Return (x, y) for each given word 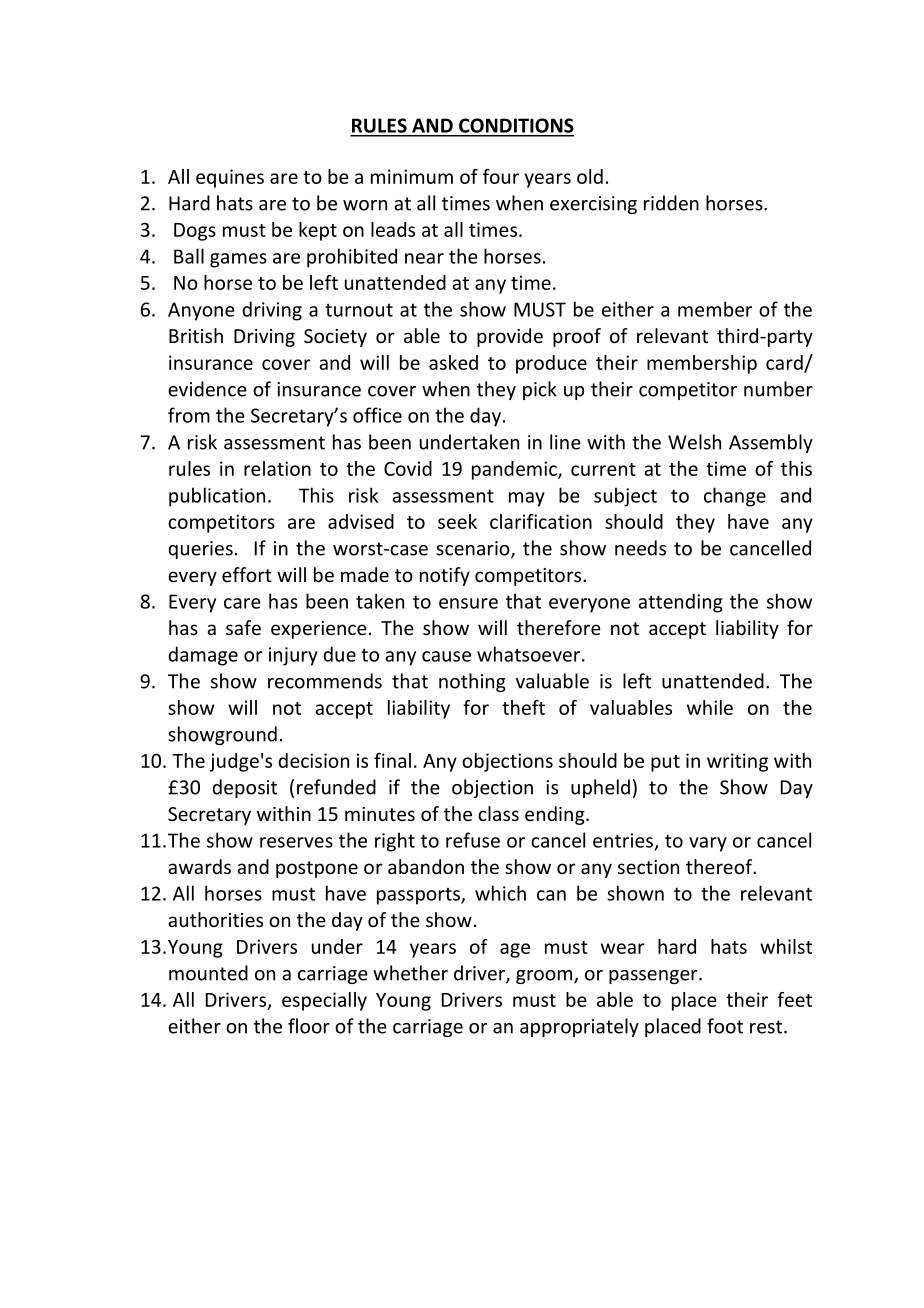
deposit (244, 788)
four (501, 176)
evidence (207, 389)
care (242, 603)
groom (545, 977)
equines (230, 178)
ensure (468, 603)
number (778, 389)
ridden (671, 203)
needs (640, 548)
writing (737, 762)
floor (309, 1026)
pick (540, 390)
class (498, 813)
